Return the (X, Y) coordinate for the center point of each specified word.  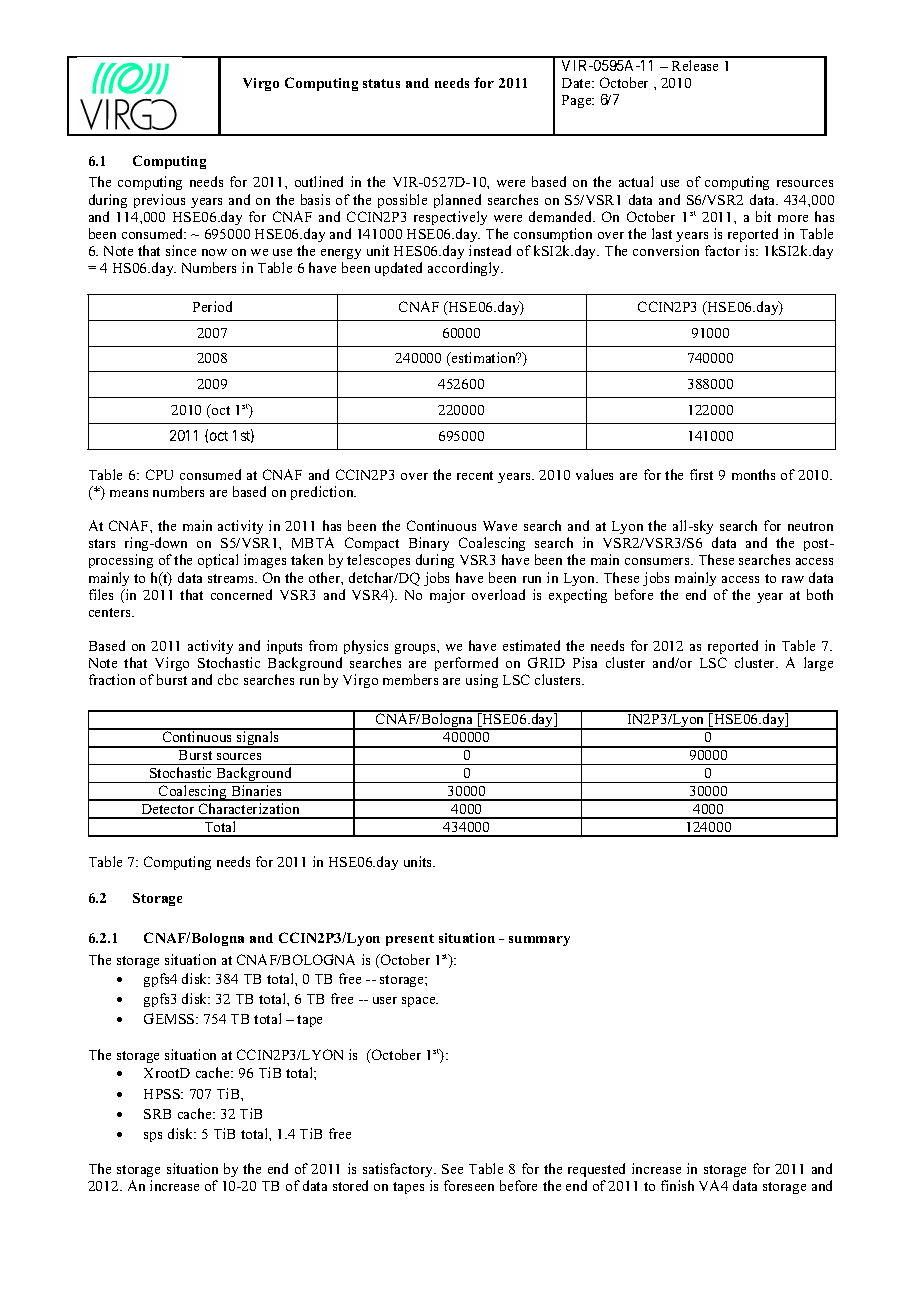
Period (212, 306)
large (818, 664)
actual (636, 181)
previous (159, 201)
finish (677, 1185)
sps (153, 1137)
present (410, 940)
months (753, 474)
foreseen (469, 1185)
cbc (228, 679)
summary (539, 941)
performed (466, 666)
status (381, 83)
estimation (484, 357)
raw (793, 579)
